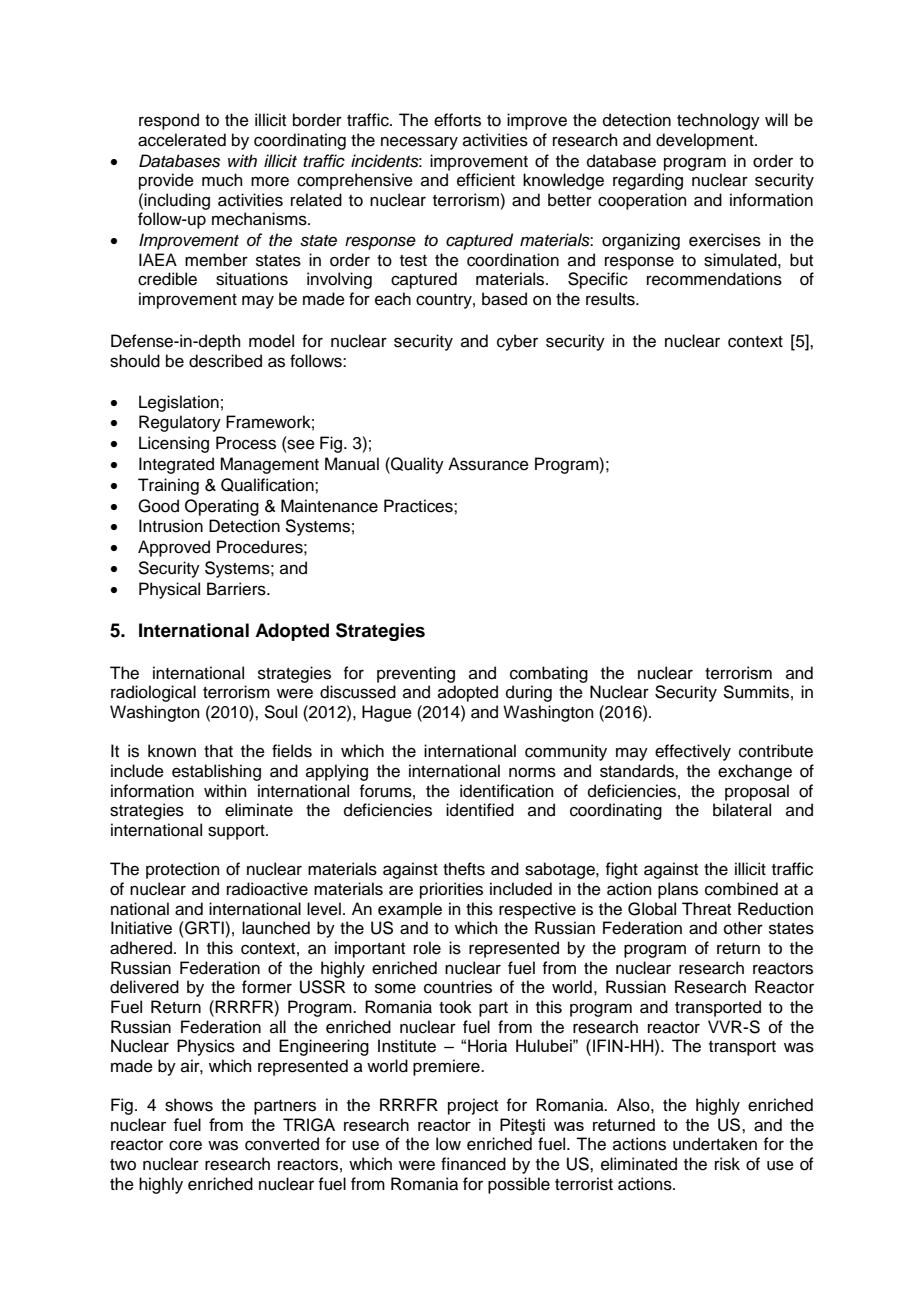 The height and width of the screenshot is (1308, 924). Describe the element at coordinates (715, 1144) in the screenshot. I see `undertaken` at that location.
